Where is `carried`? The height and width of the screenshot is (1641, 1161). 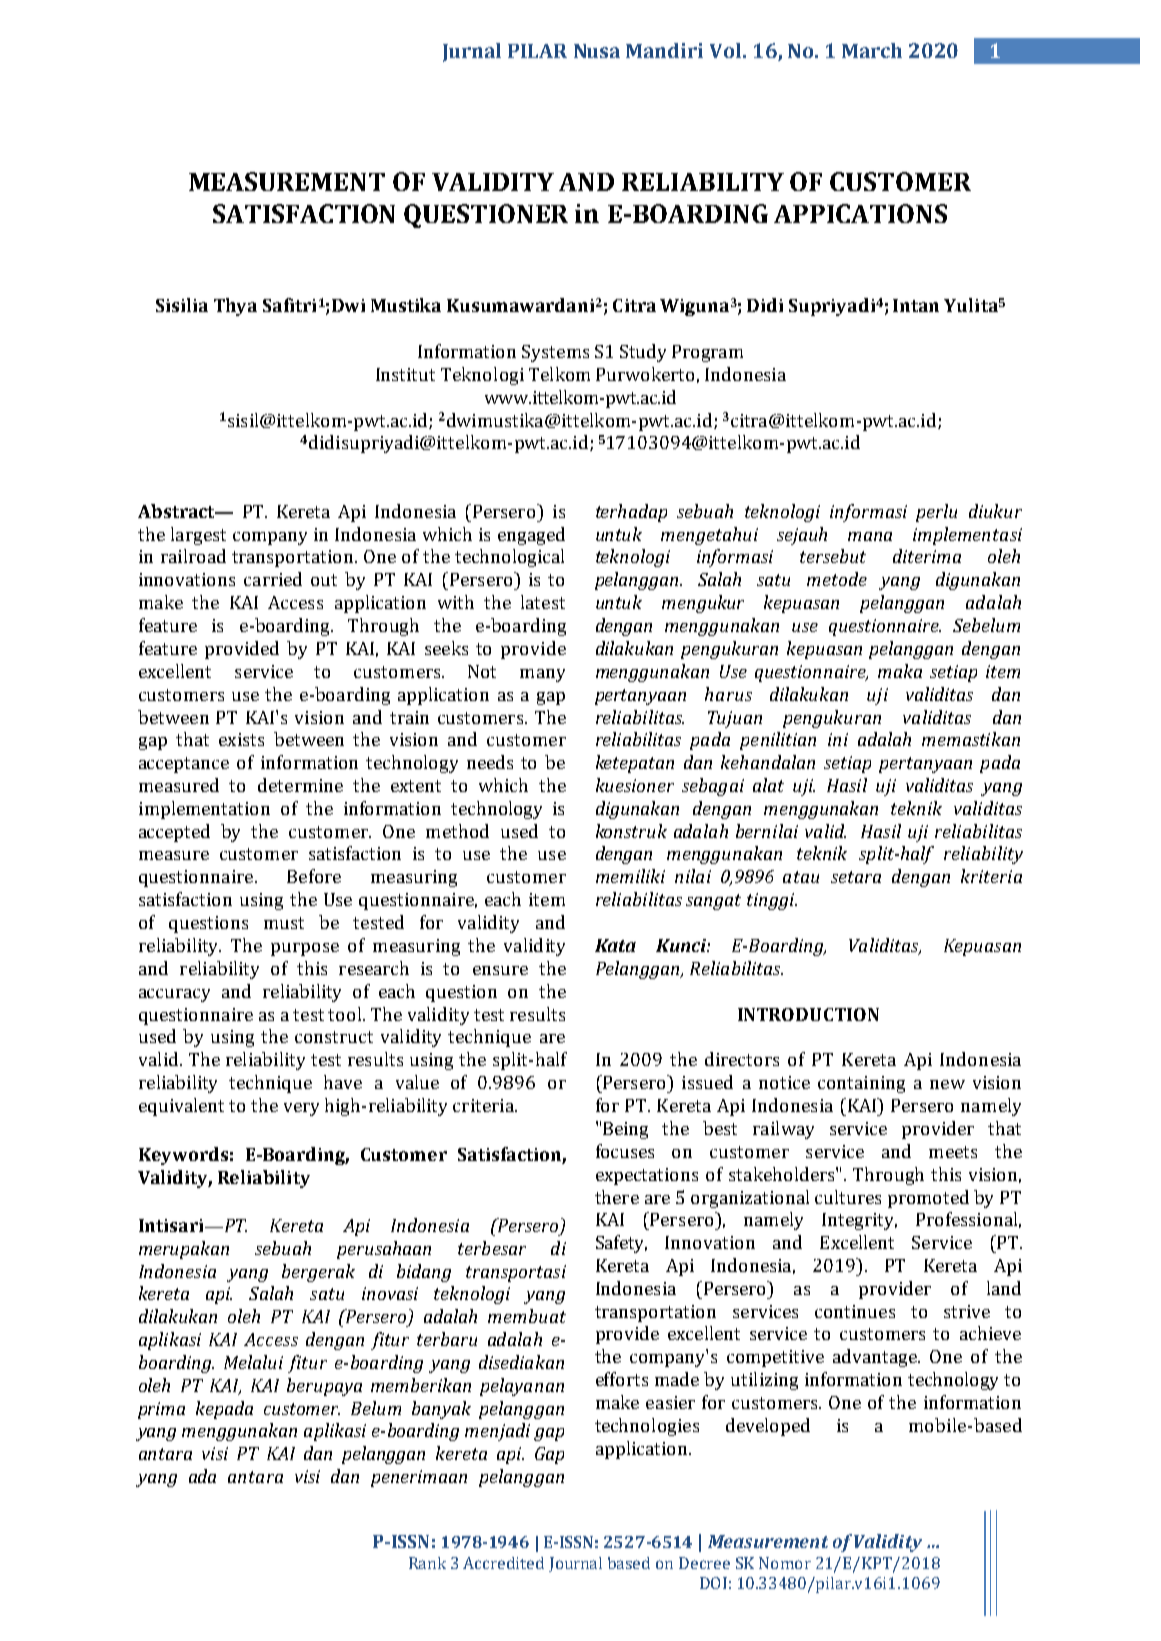 carried is located at coordinates (273, 579).
